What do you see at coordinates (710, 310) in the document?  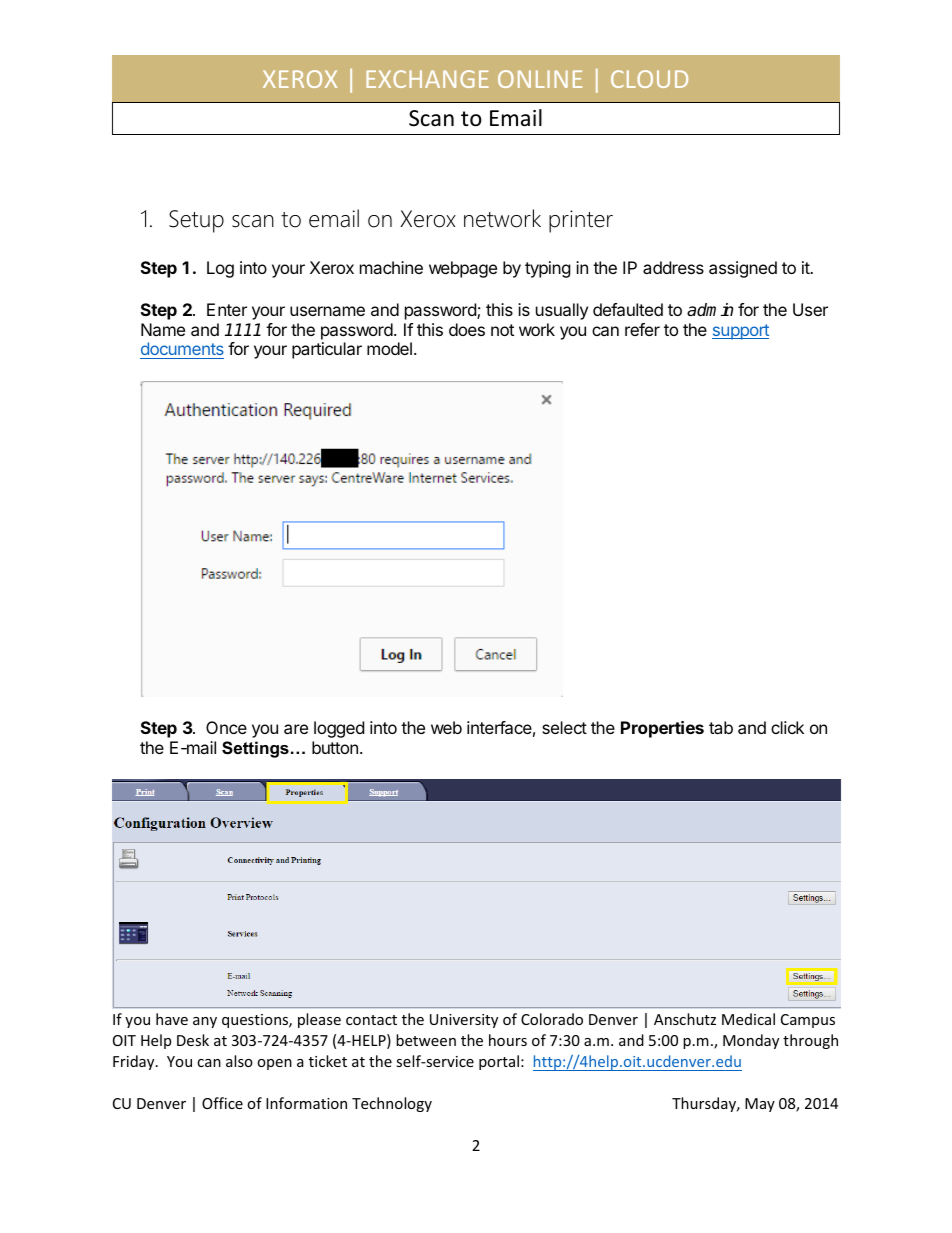 I see `admin` at bounding box center [710, 310].
